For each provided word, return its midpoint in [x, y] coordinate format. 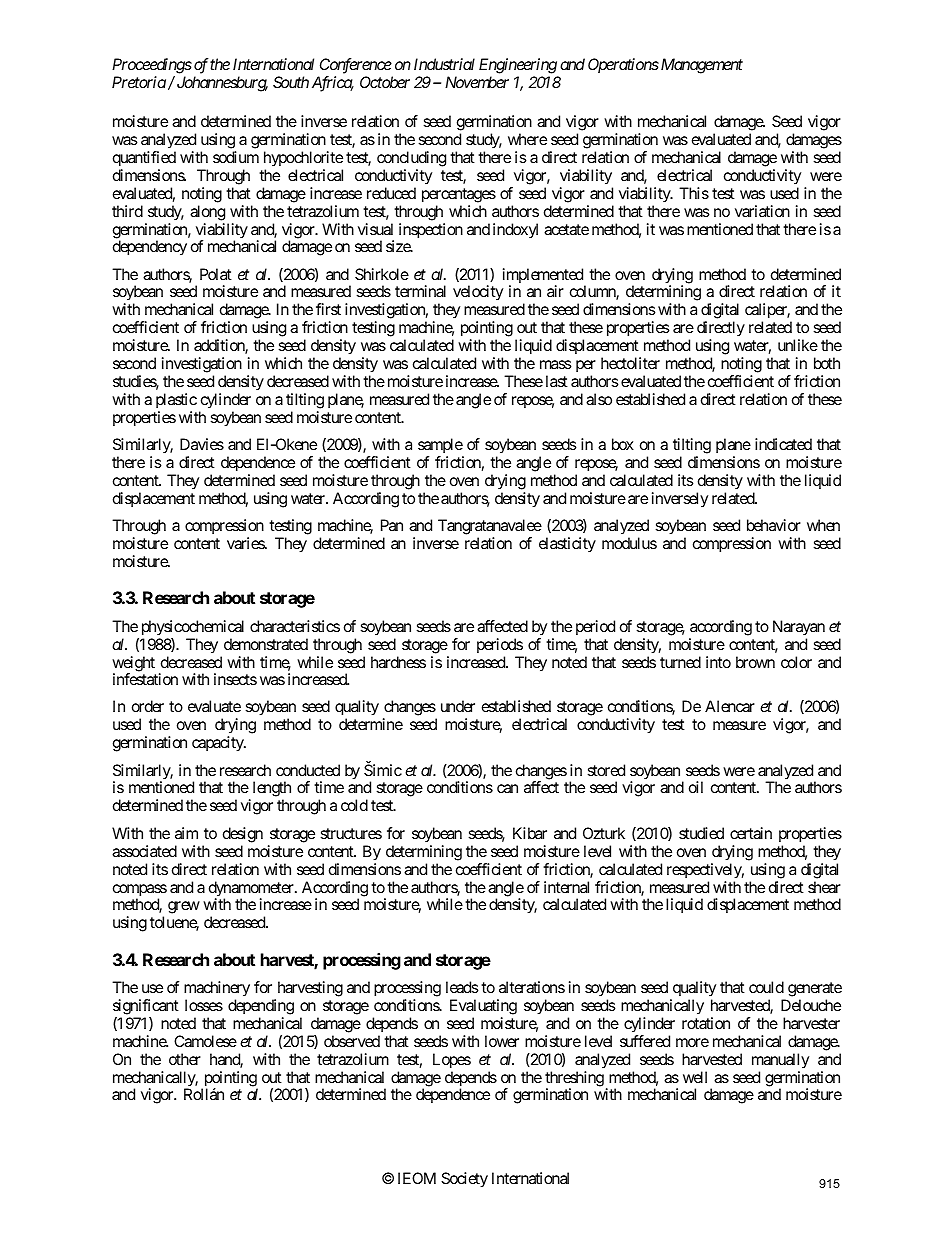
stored [606, 770]
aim [186, 833]
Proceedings [152, 66]
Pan [392, 525]
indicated [783, 444]
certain [751, 833]
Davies [202, 444]
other [185, 1059]
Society [464, 1180]
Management [700, 66]
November [477, 82]
